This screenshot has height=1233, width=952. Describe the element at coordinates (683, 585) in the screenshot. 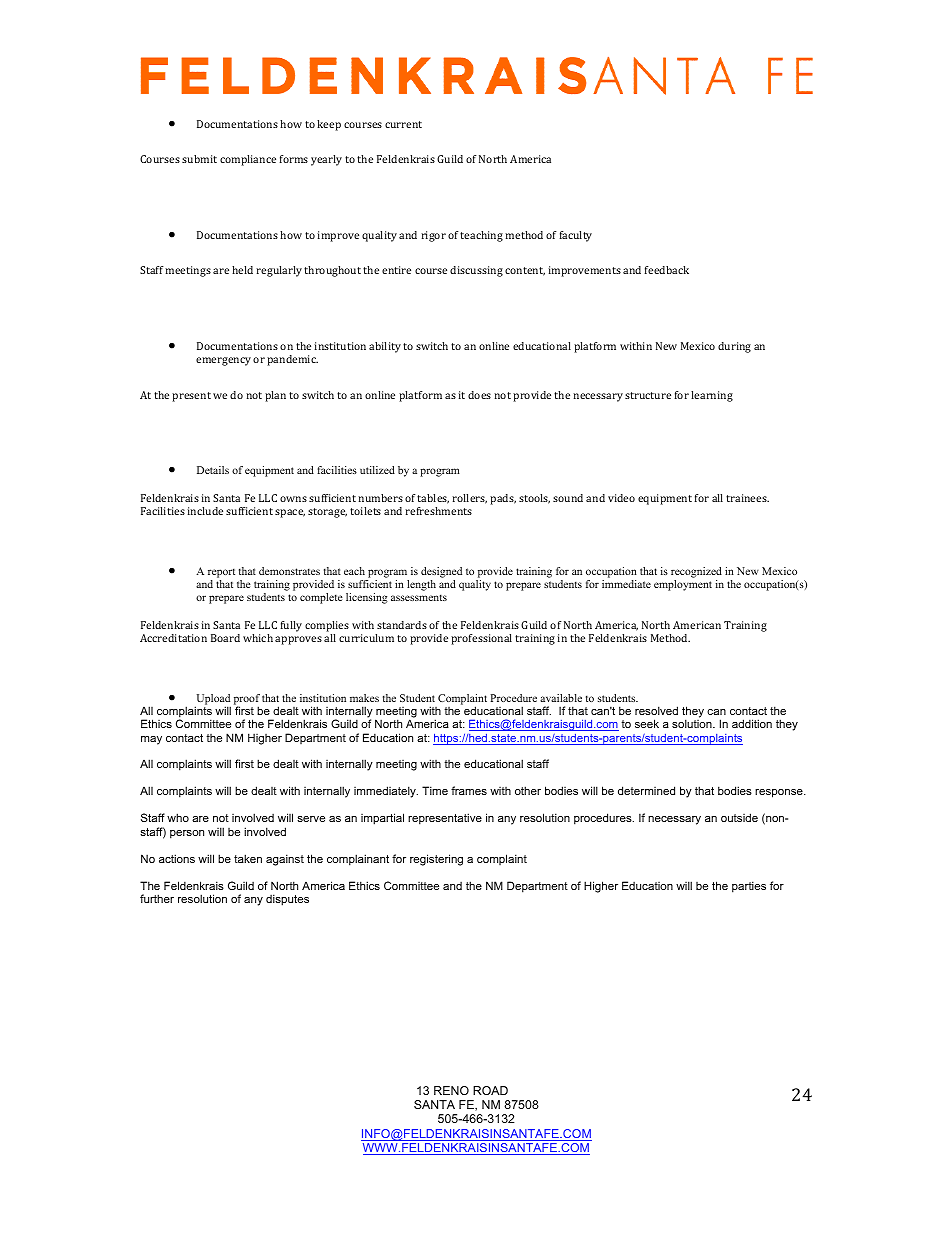

I see `employment` at that location.
